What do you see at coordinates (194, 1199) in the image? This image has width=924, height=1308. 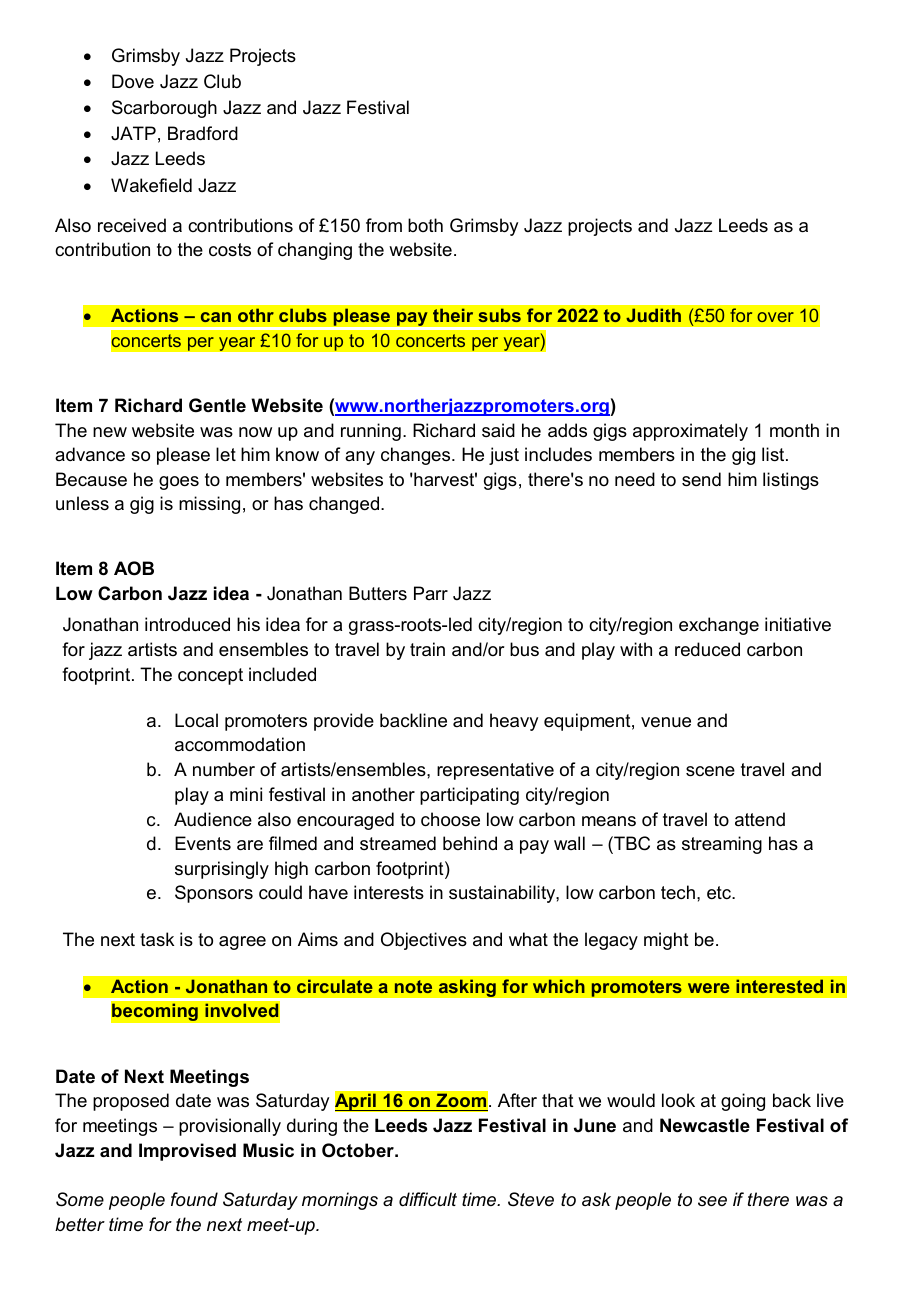 I see `found` at bounding box center [194, 1199].
